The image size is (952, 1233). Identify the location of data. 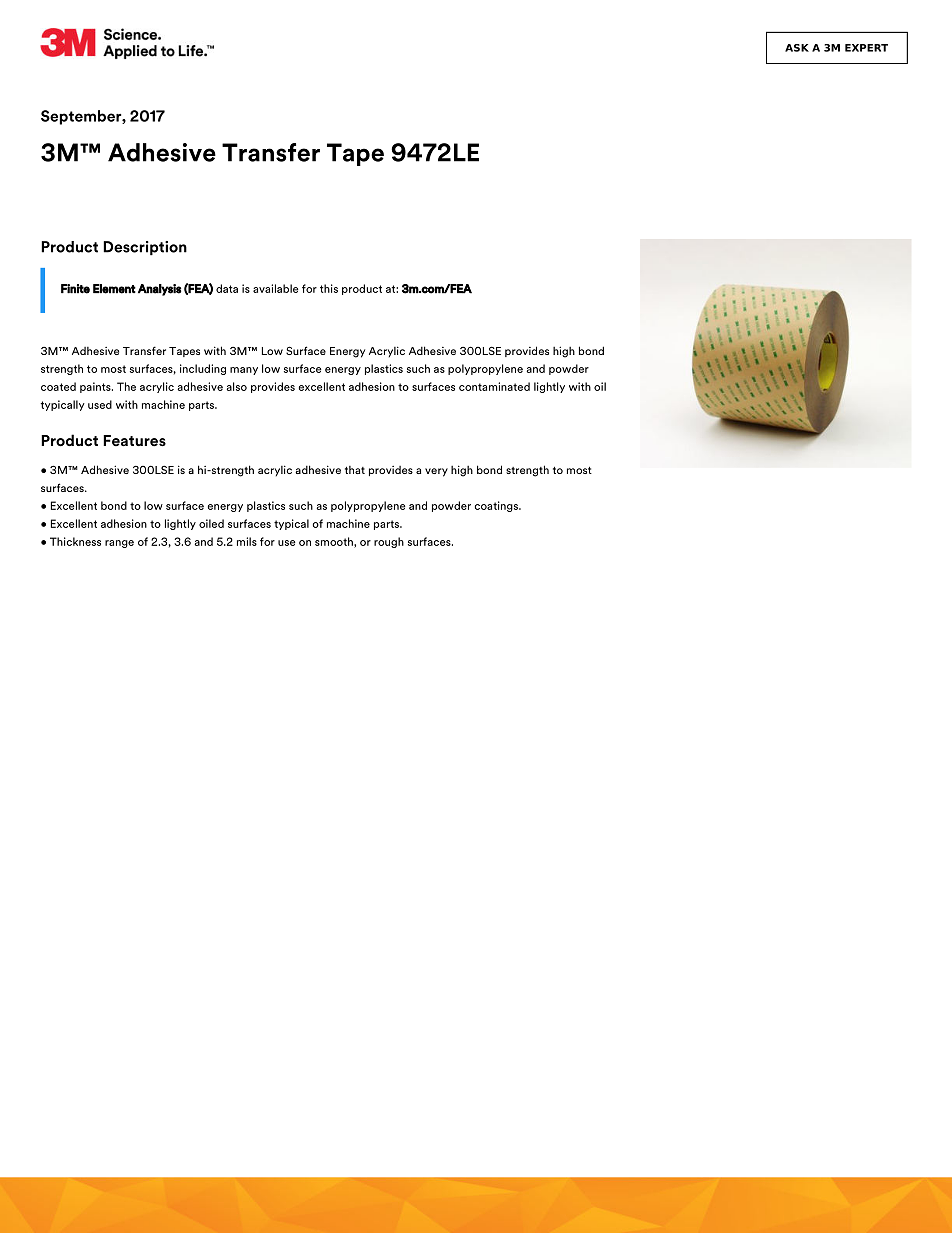
(227, 288).
